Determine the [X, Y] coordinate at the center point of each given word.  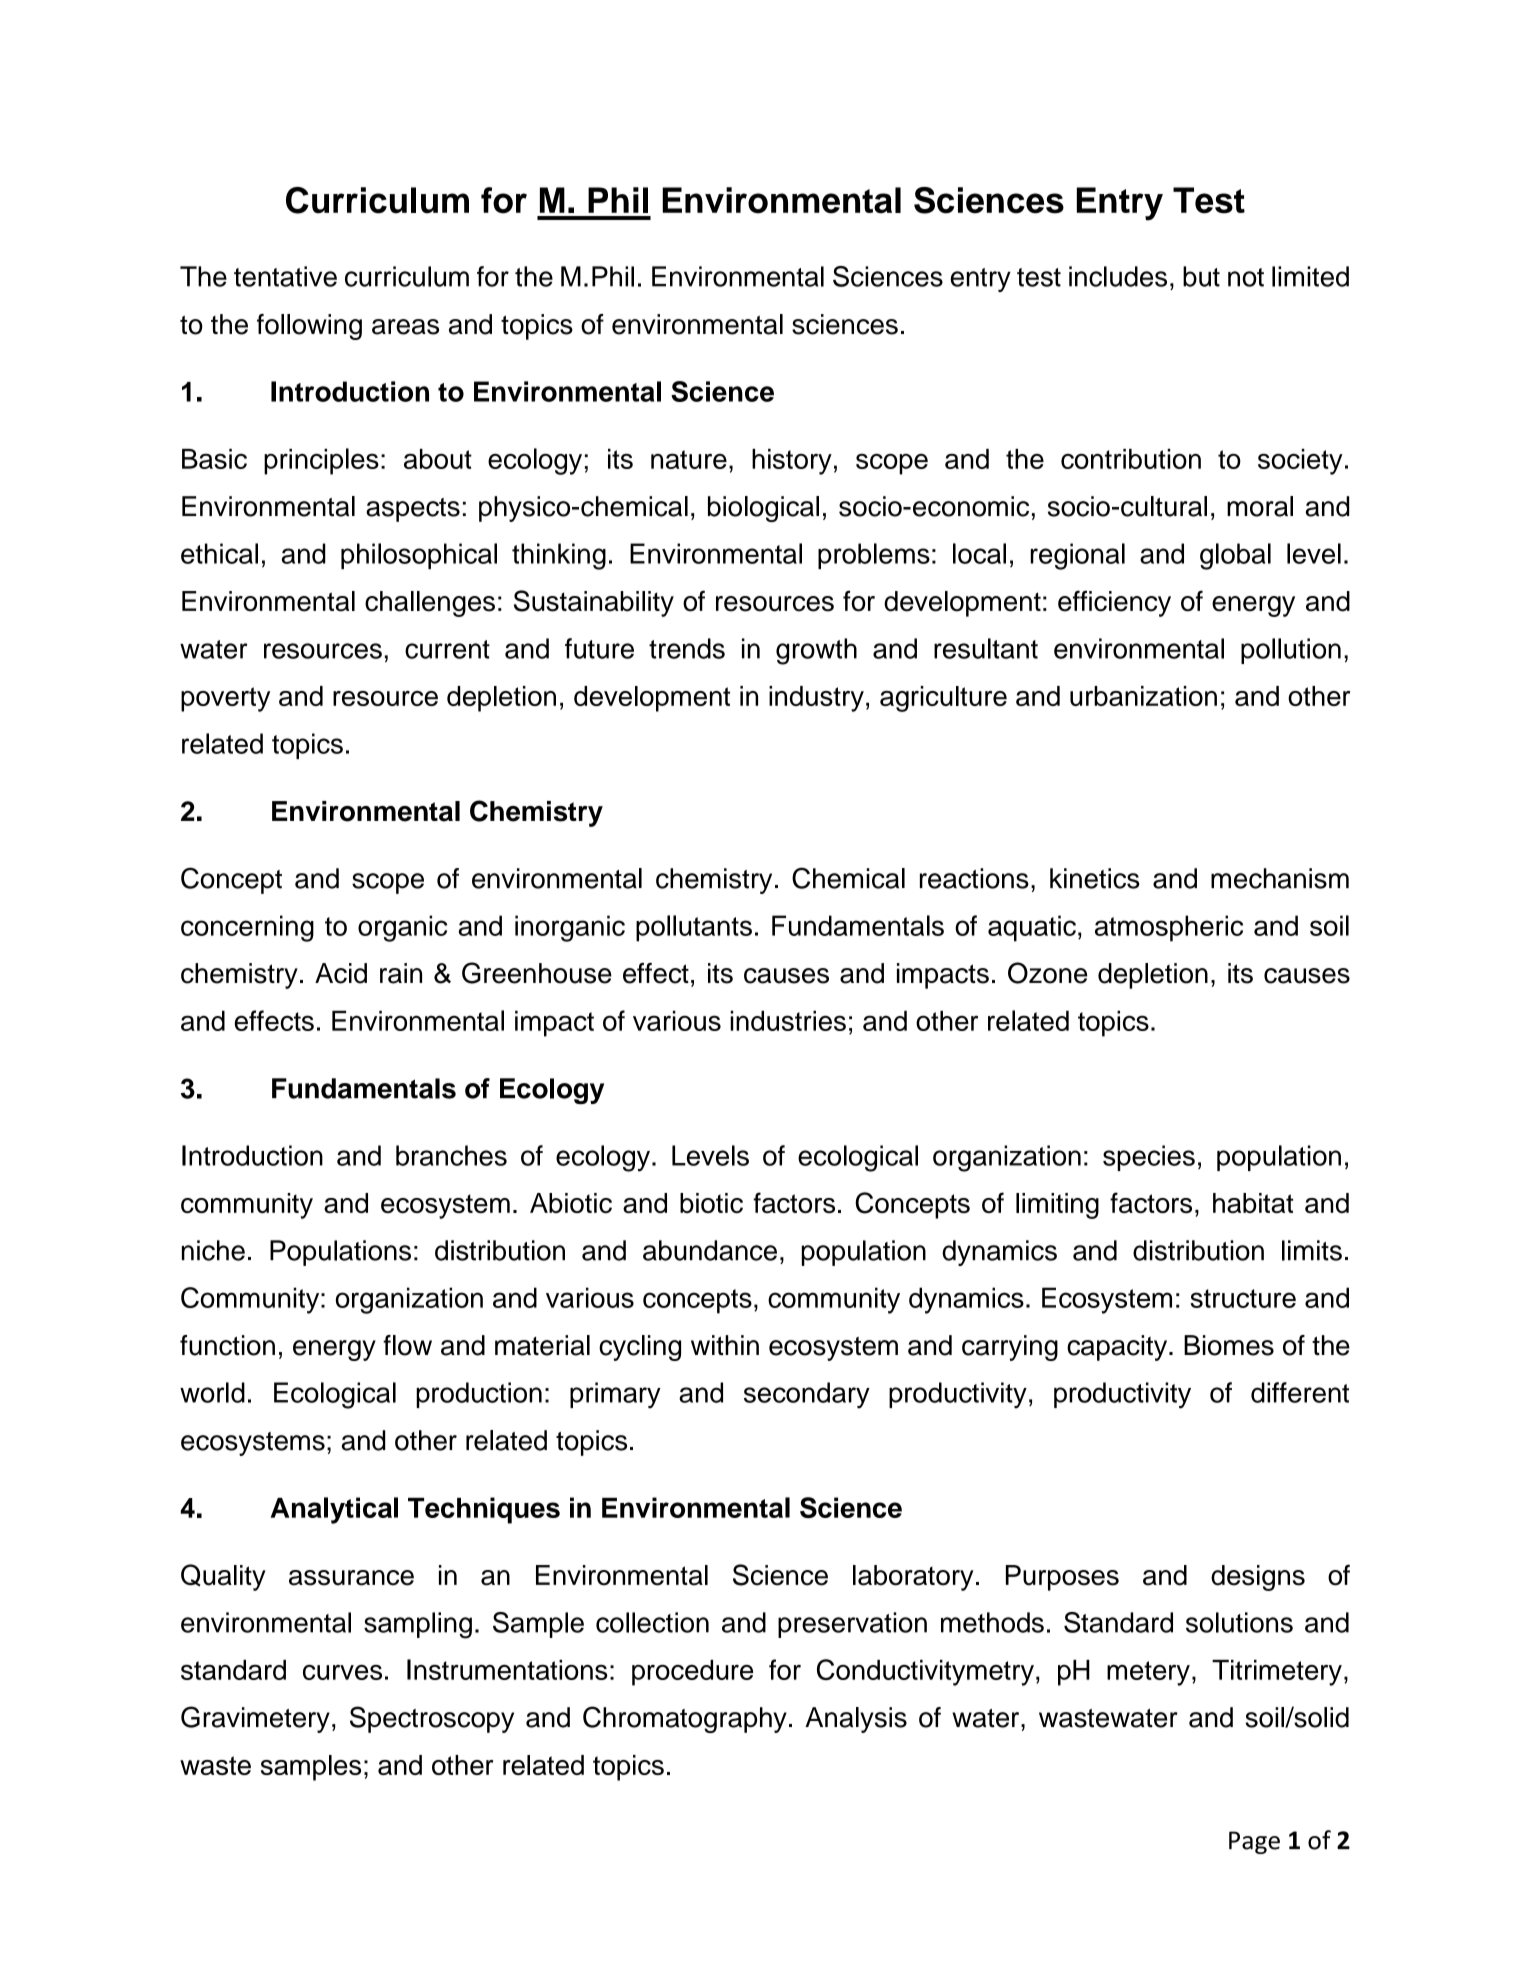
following [309, 327]
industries [788, 1020]
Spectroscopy [432, 1719]
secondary [807, 1395]
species [1149, 1158]
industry [816, 699]
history [792, 462]
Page [1254, 1842]
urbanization [1143, 696]
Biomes [1229, 1345]
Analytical [334, 1510]
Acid [341, 973]
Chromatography [685, 1719]
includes [1118, 276]
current [447, 649]
